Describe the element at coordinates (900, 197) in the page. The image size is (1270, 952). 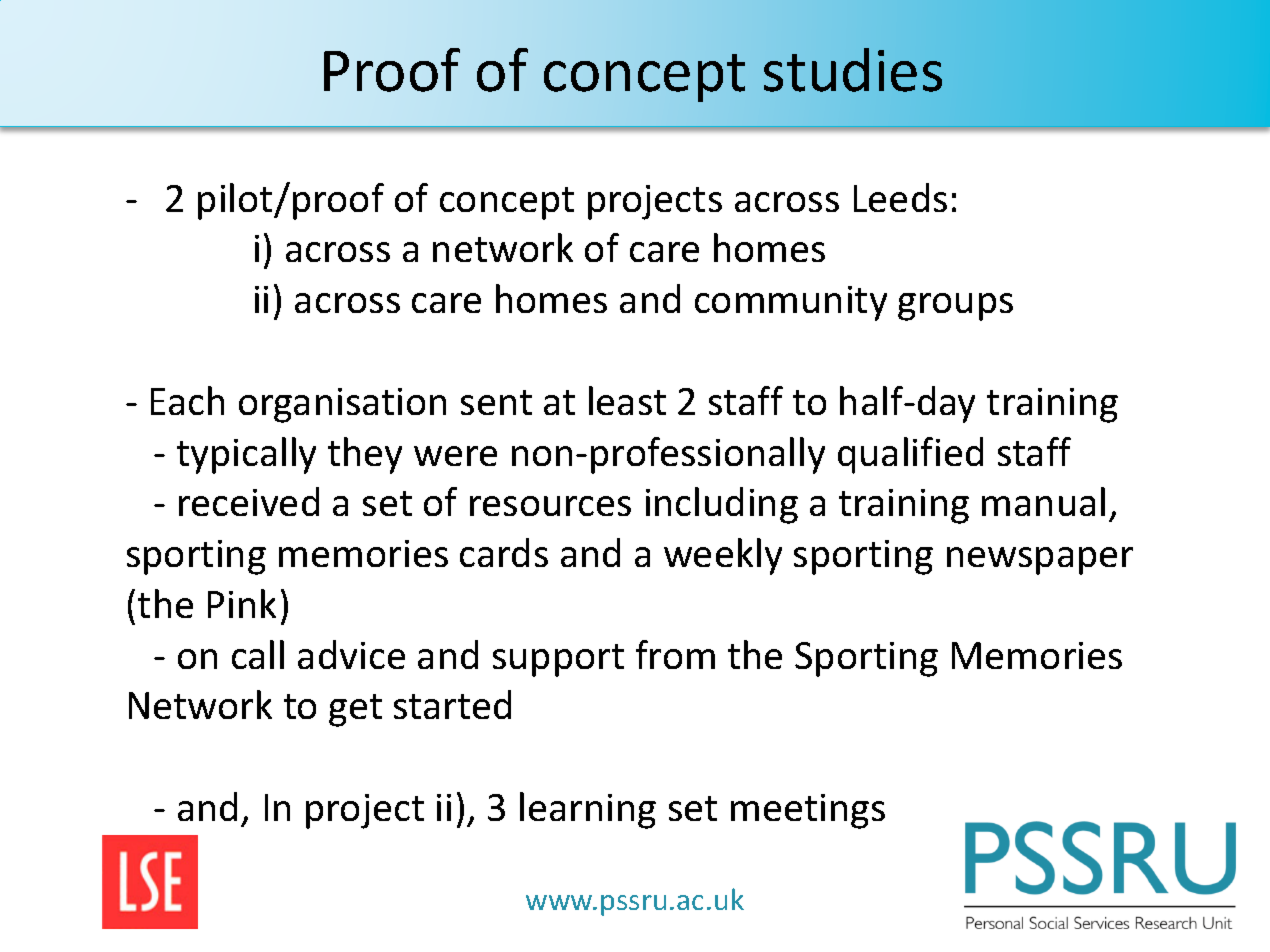
I see `Leeds` at that location.
